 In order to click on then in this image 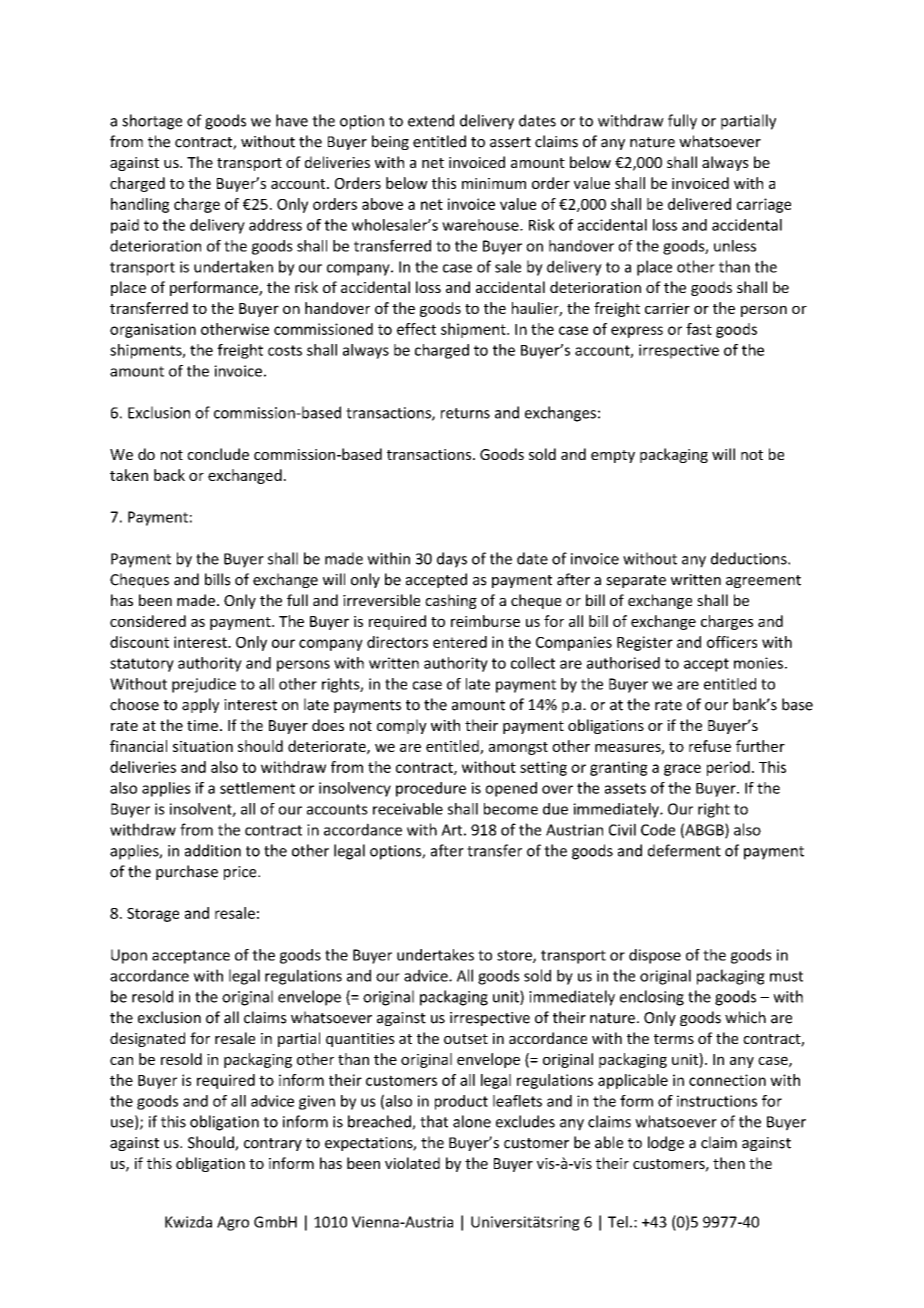, I will do `click(729, 1163)`.
